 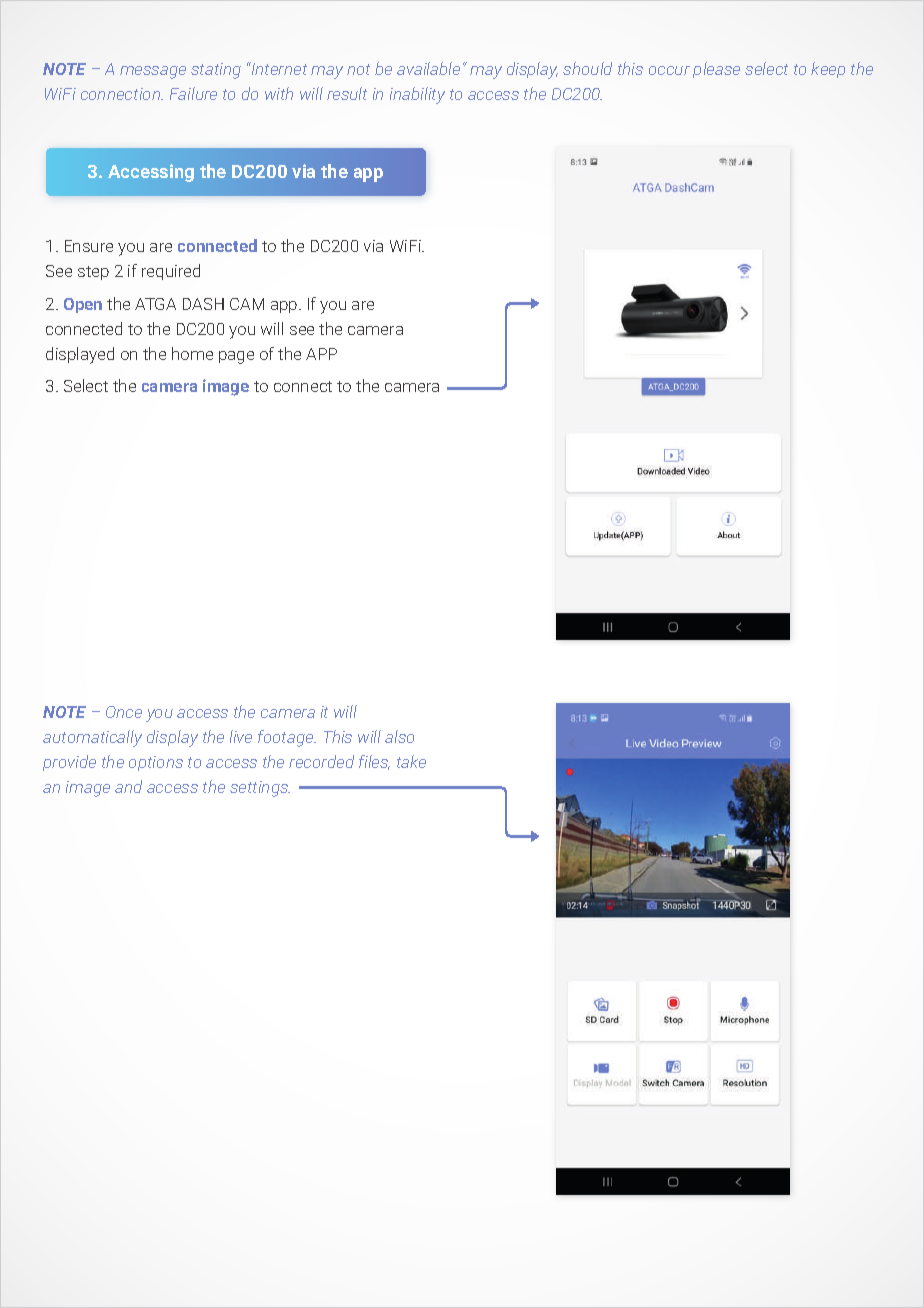 What do you see at coordinates (374, 762) in the document?
I see `files` at bounding box center [374, 762].
